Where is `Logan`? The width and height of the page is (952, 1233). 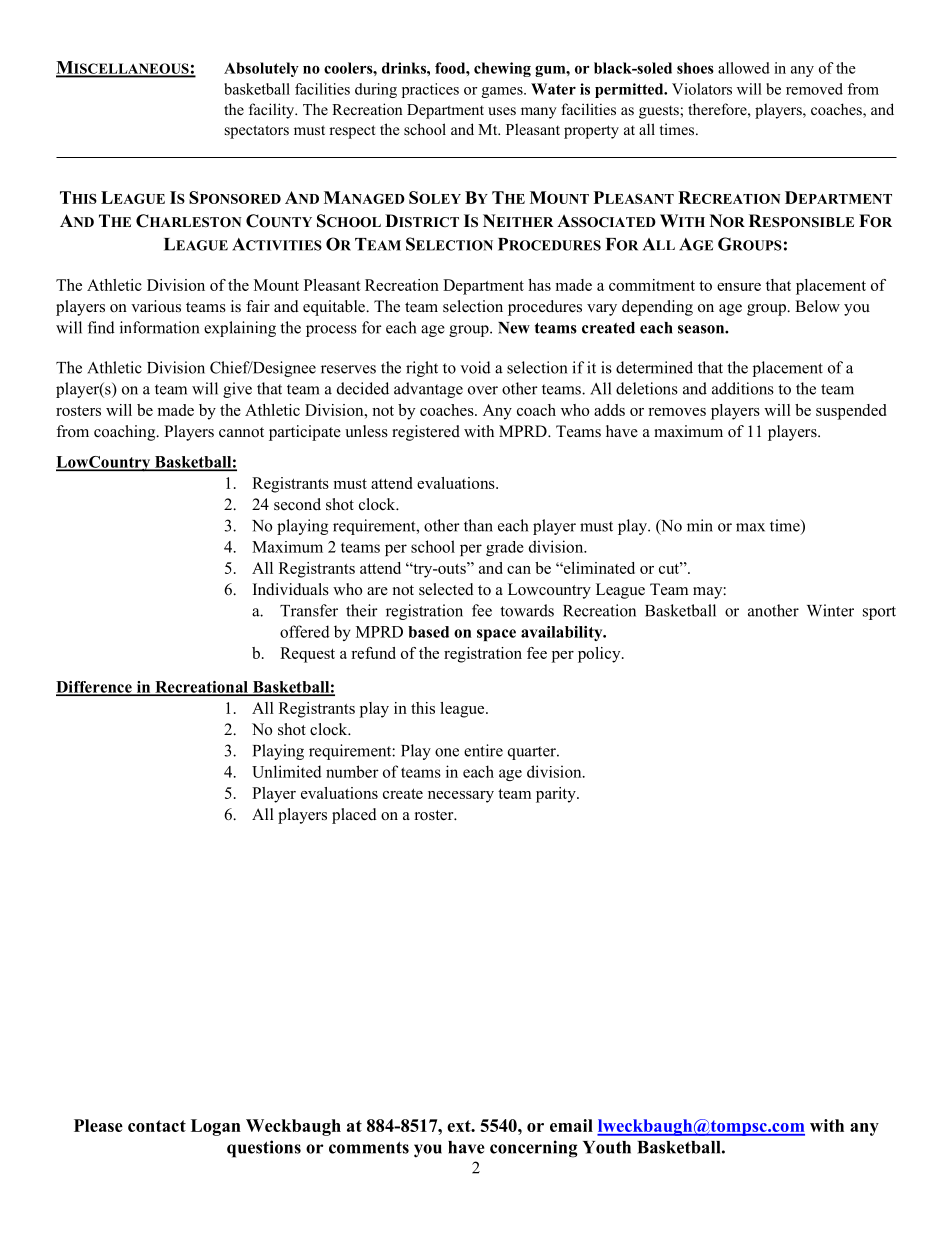 Logan is located at coordinates (216, 1127).
